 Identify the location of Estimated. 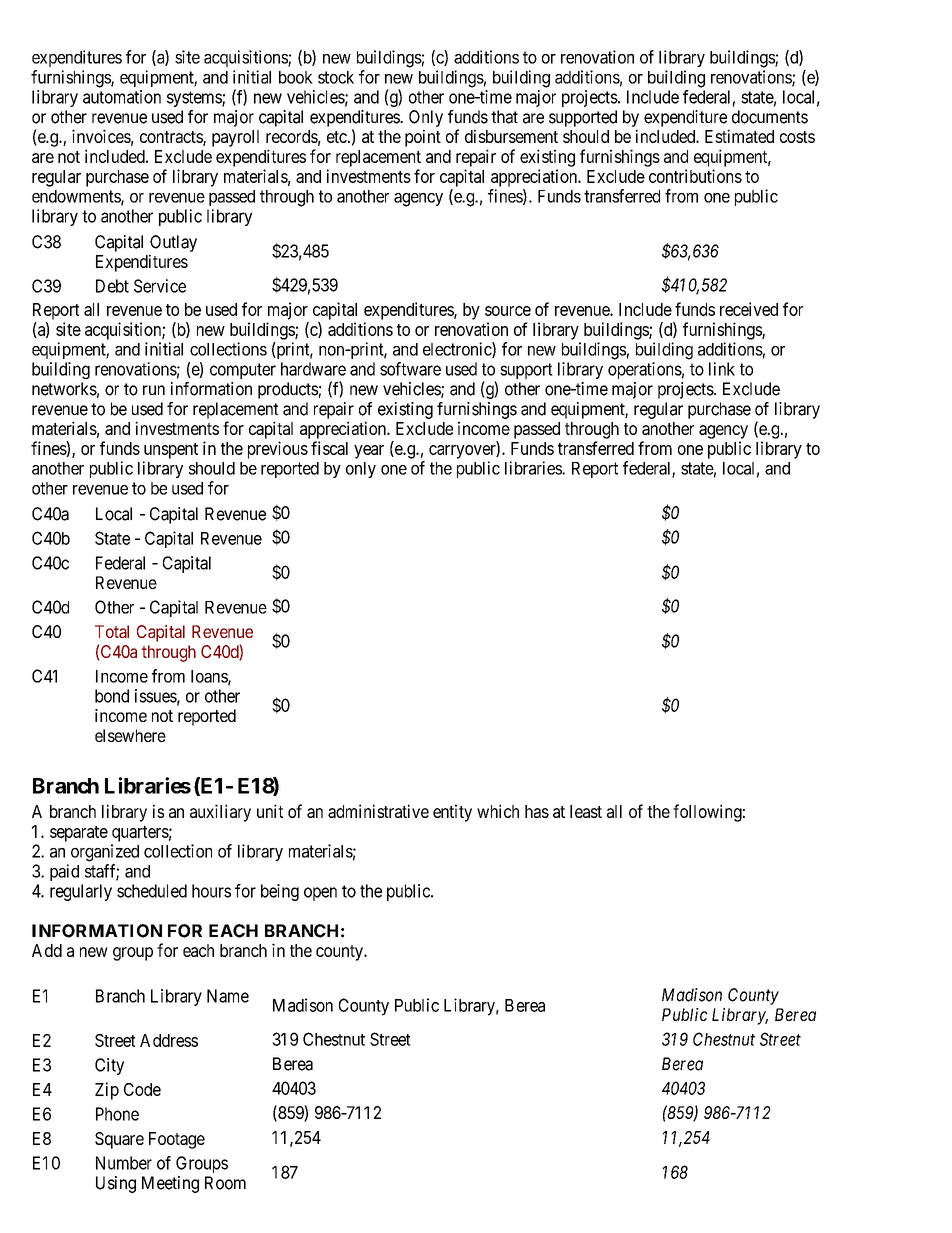
(739, 136).
